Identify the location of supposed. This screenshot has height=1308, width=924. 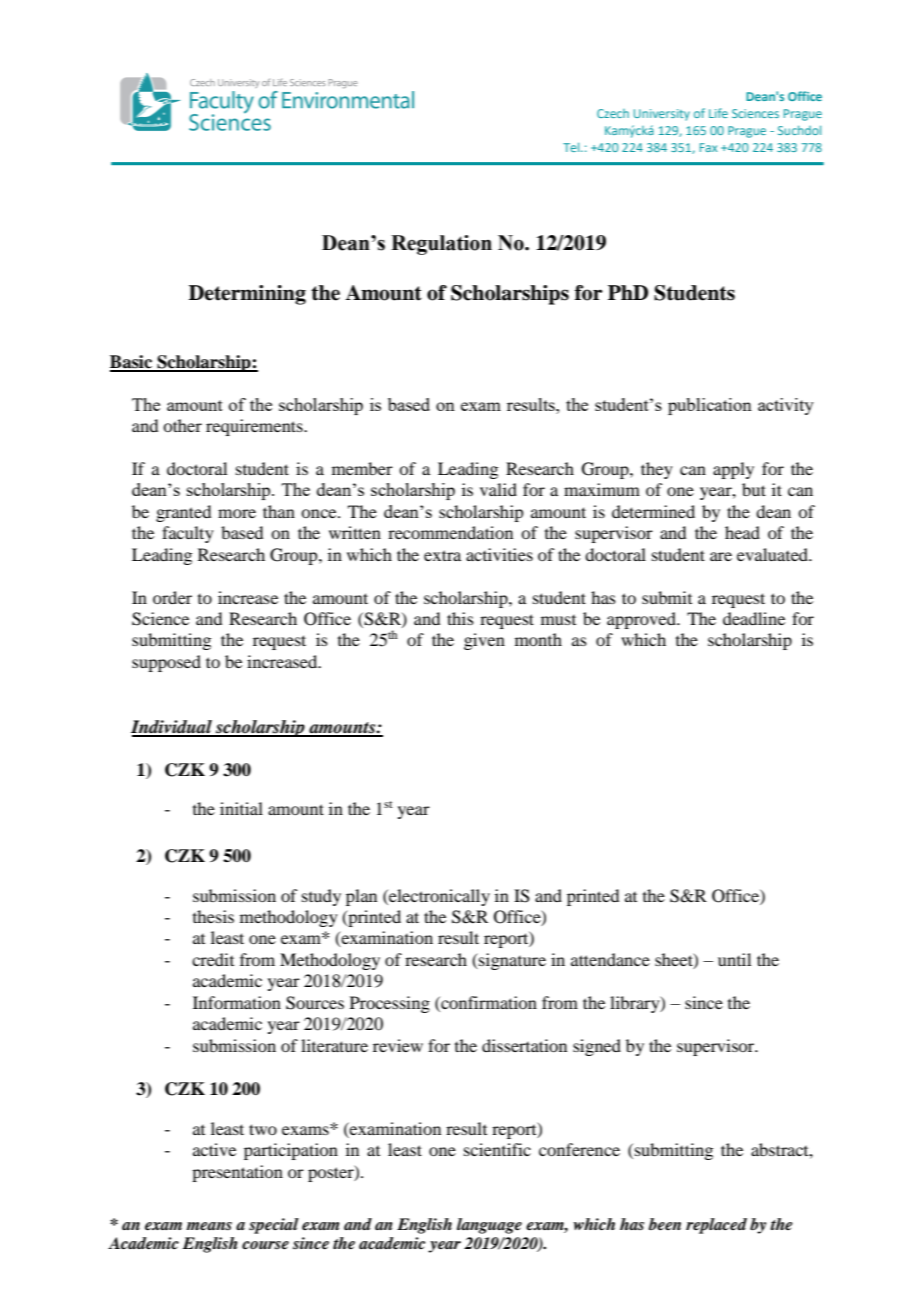
(166, 663).
